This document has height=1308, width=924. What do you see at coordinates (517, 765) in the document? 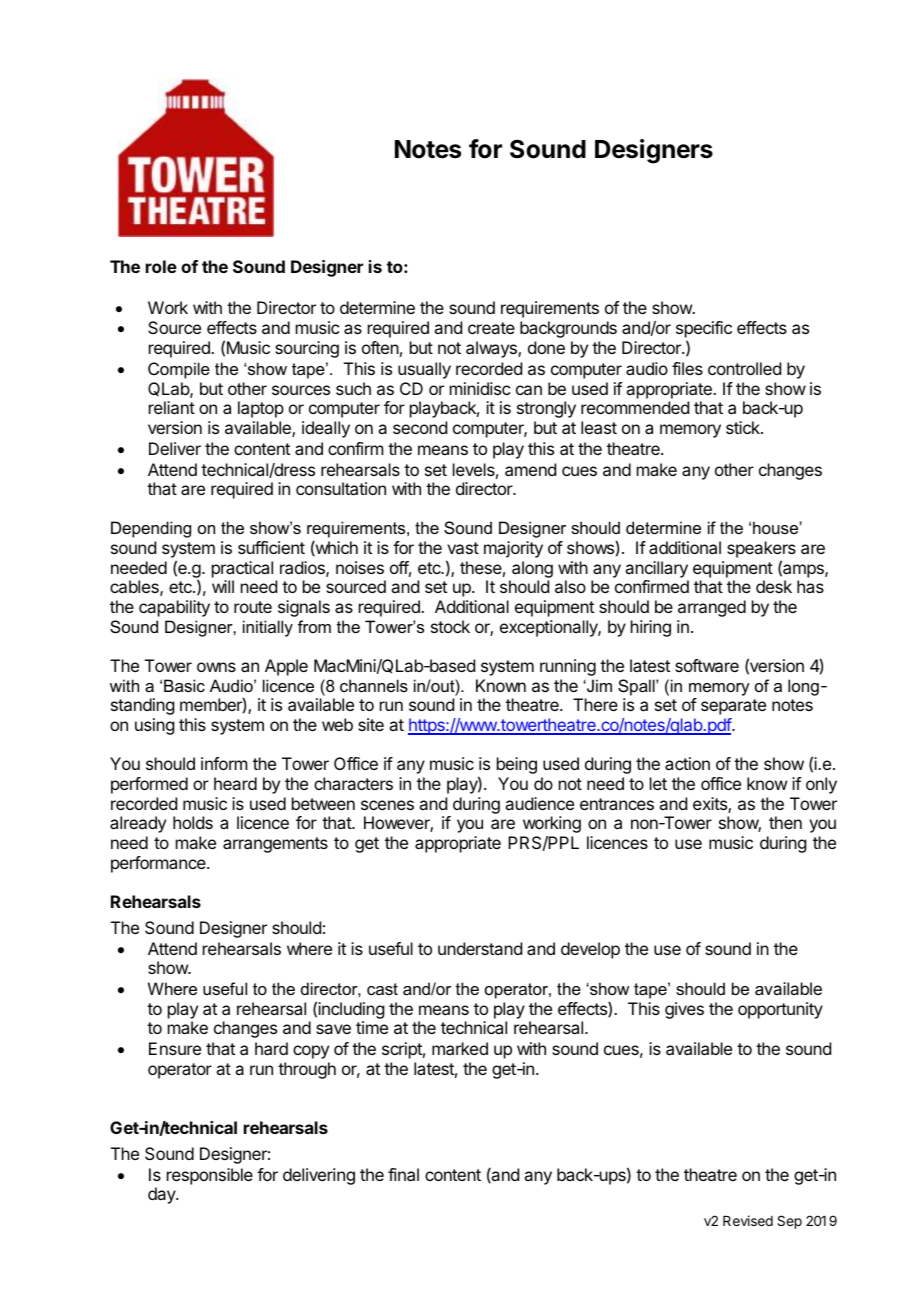
I see `being` at bounding box center [517, 765].
